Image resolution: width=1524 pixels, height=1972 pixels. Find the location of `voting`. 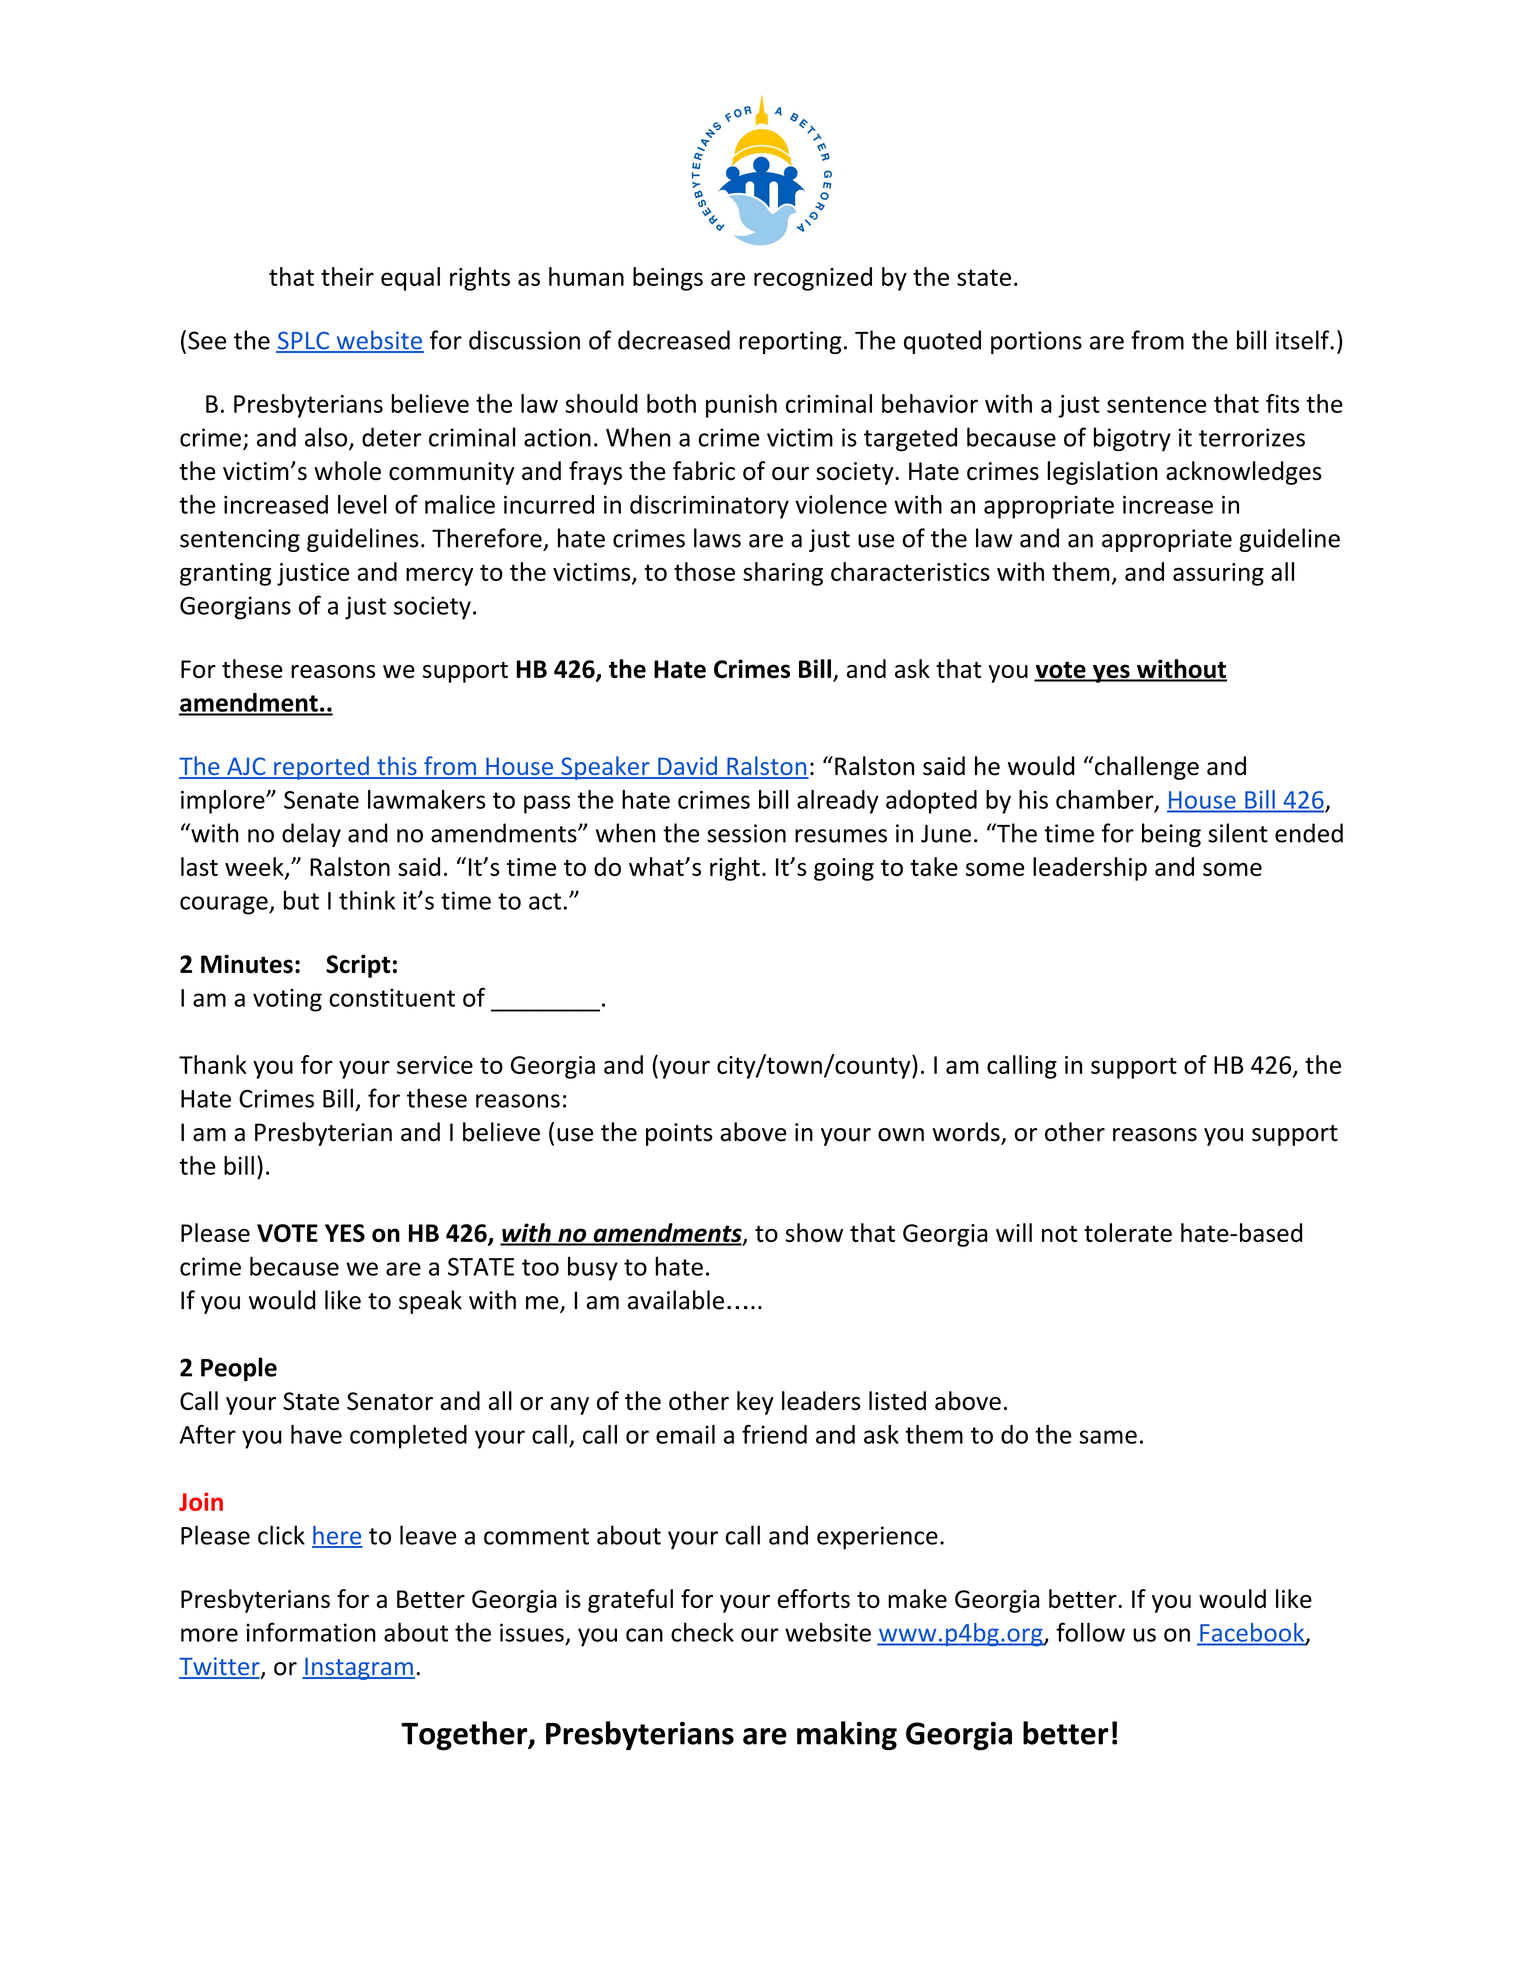

voting is located at coordinates (287, 1000).
